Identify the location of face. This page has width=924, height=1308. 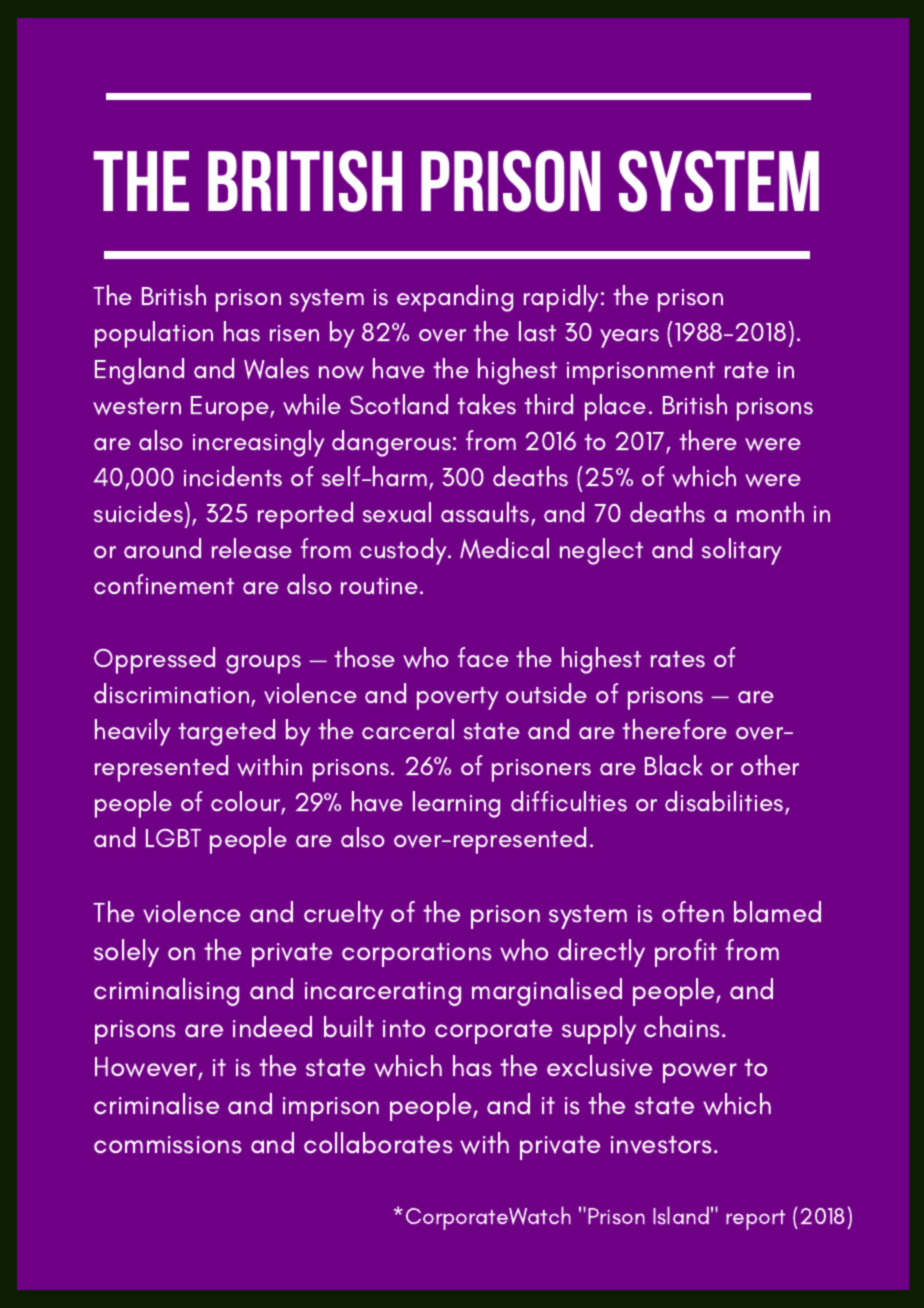
(483, 657).
